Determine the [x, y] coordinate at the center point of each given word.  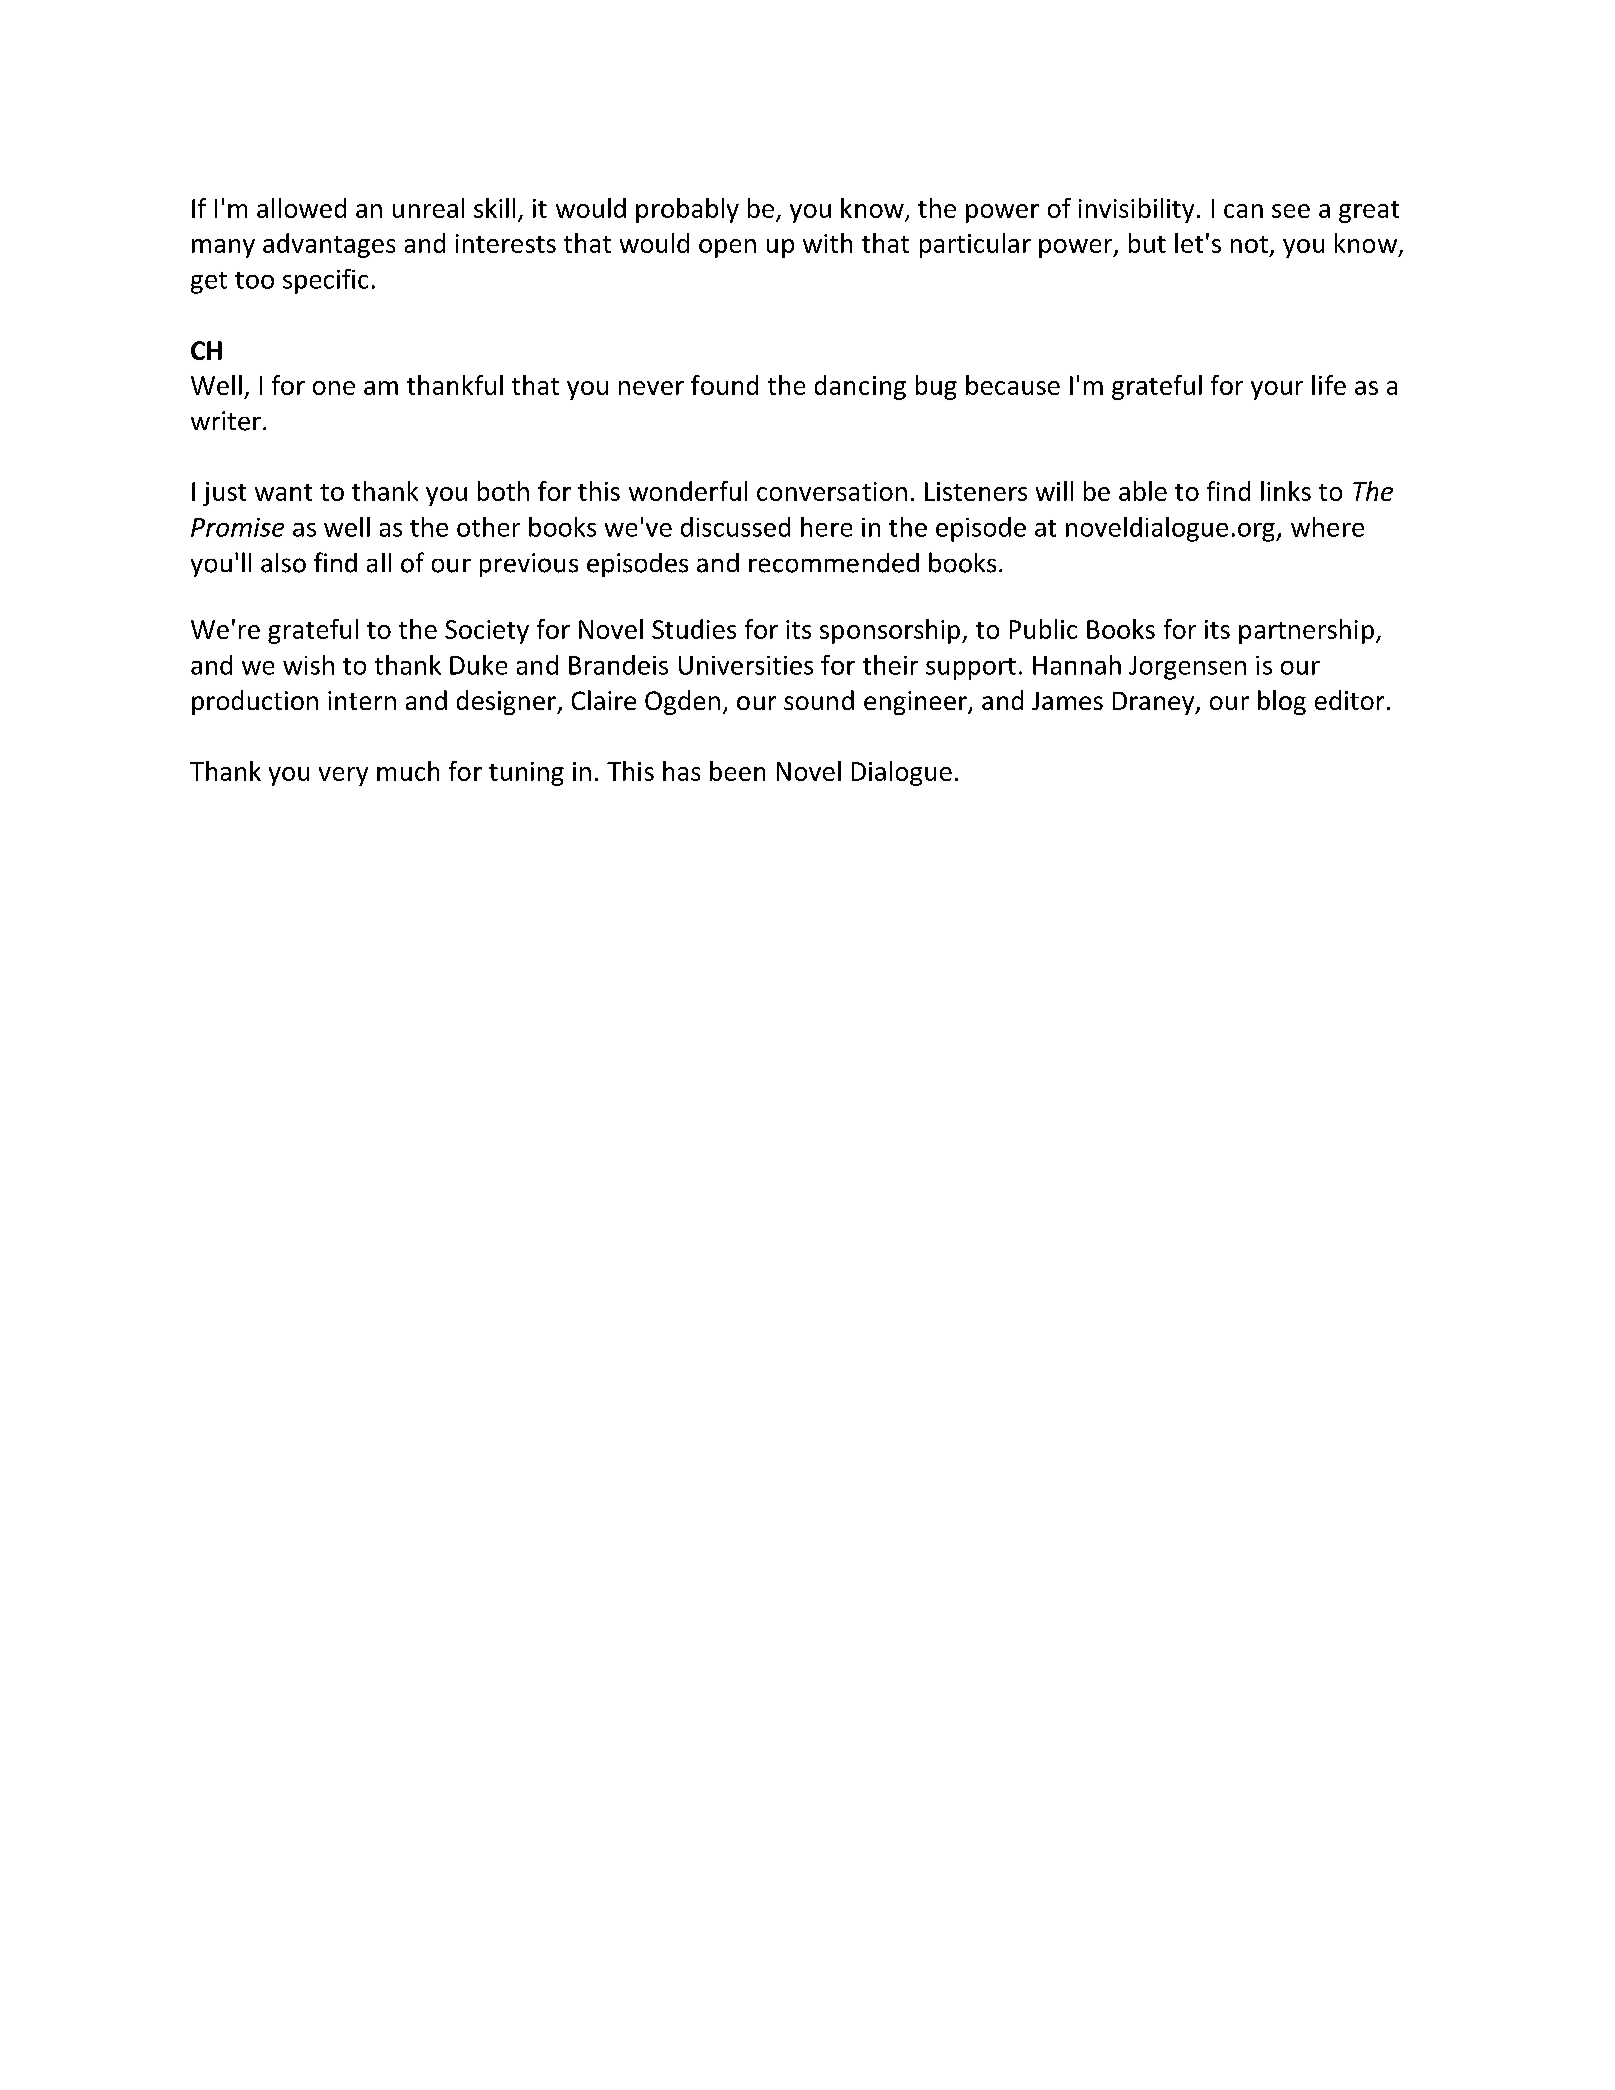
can [1243, 211]
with [827, 243]
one [334, 388]
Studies [694, 629]
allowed [301, 208]
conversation [832, 491]
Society [487, 632]
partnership [1306, 631]
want [283, 492]
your [1277, 390]
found [724, 385]
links [1286, 491]
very [343, 776]
